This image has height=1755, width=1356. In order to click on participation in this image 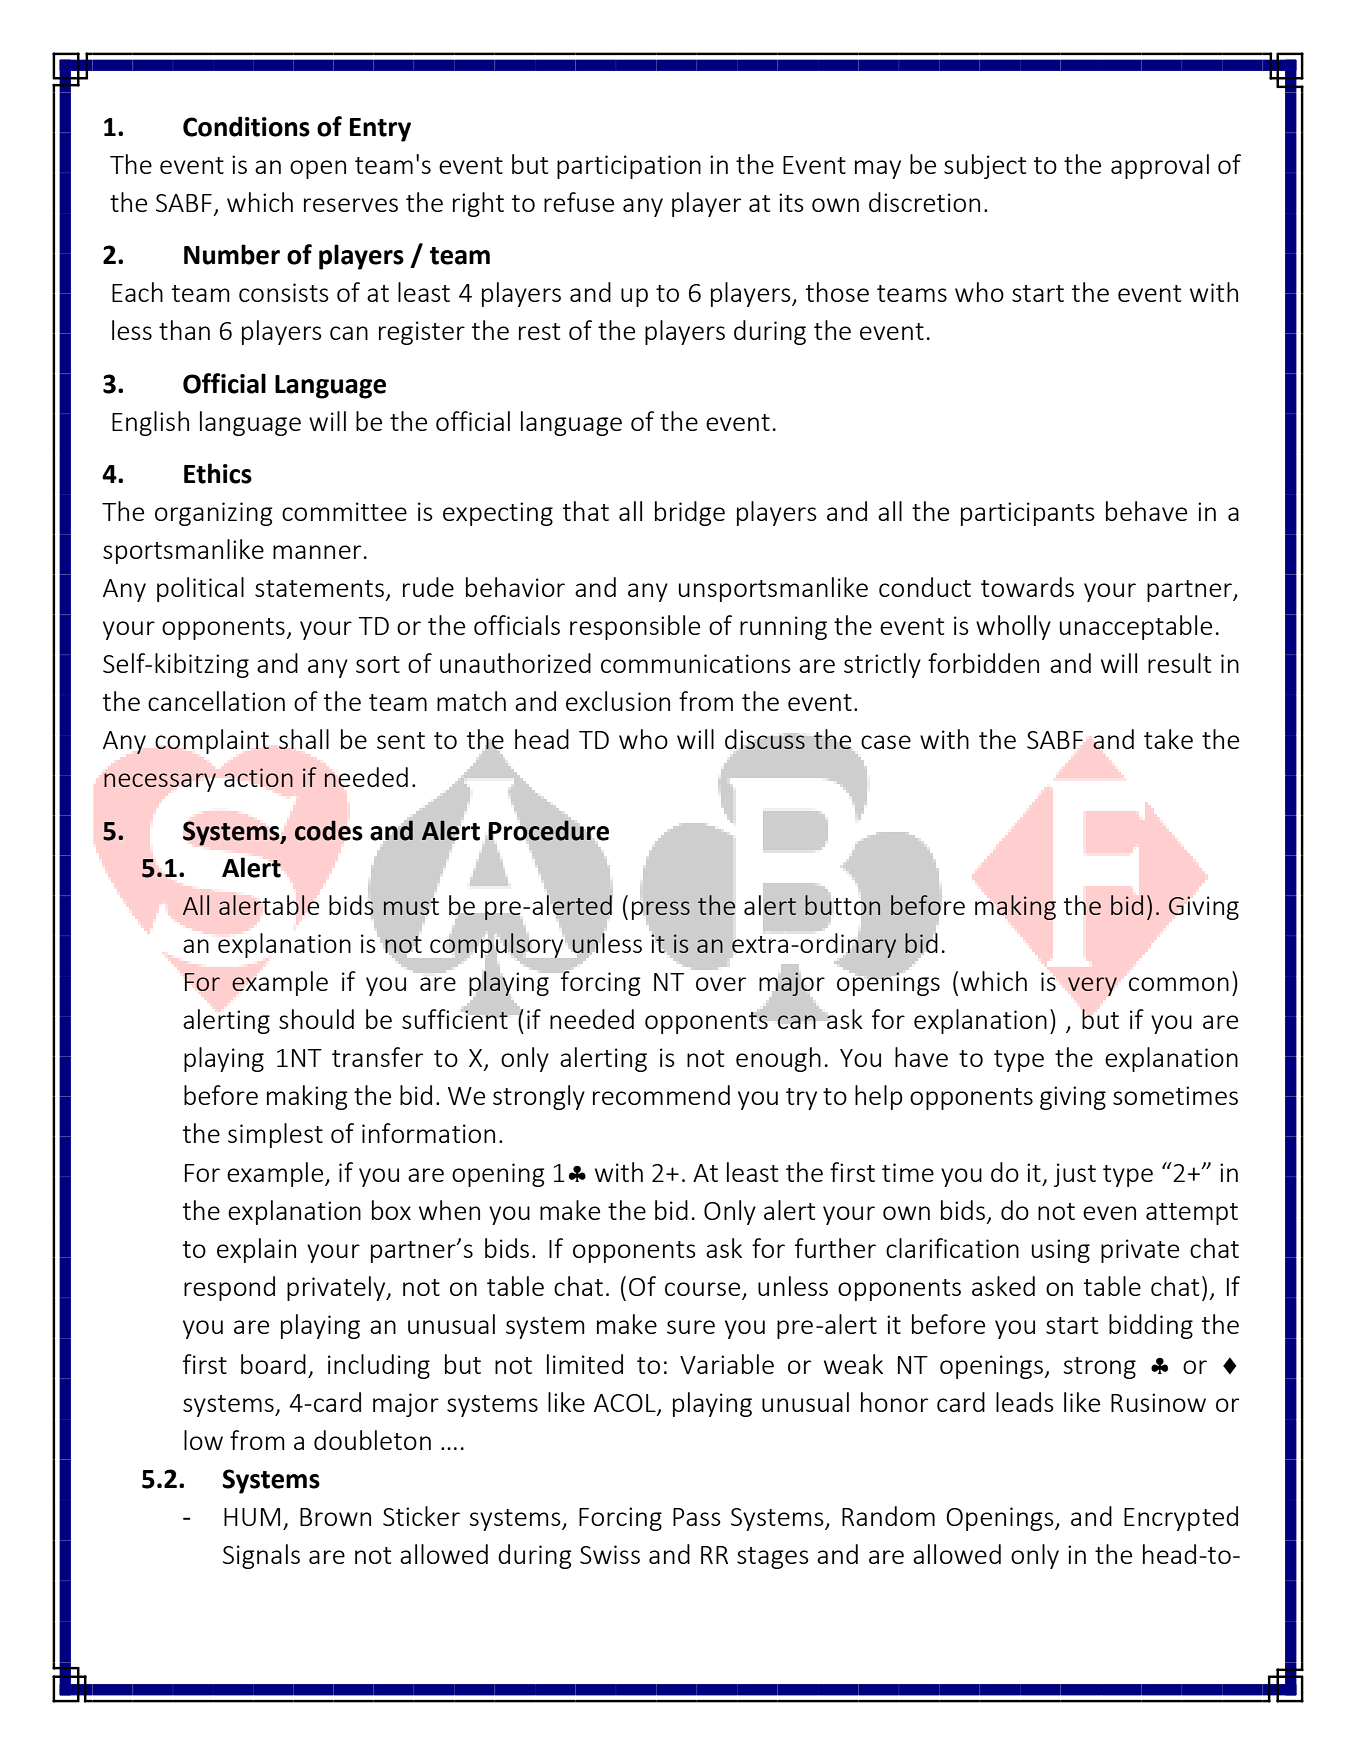, I will do `click(629, 167)`.
